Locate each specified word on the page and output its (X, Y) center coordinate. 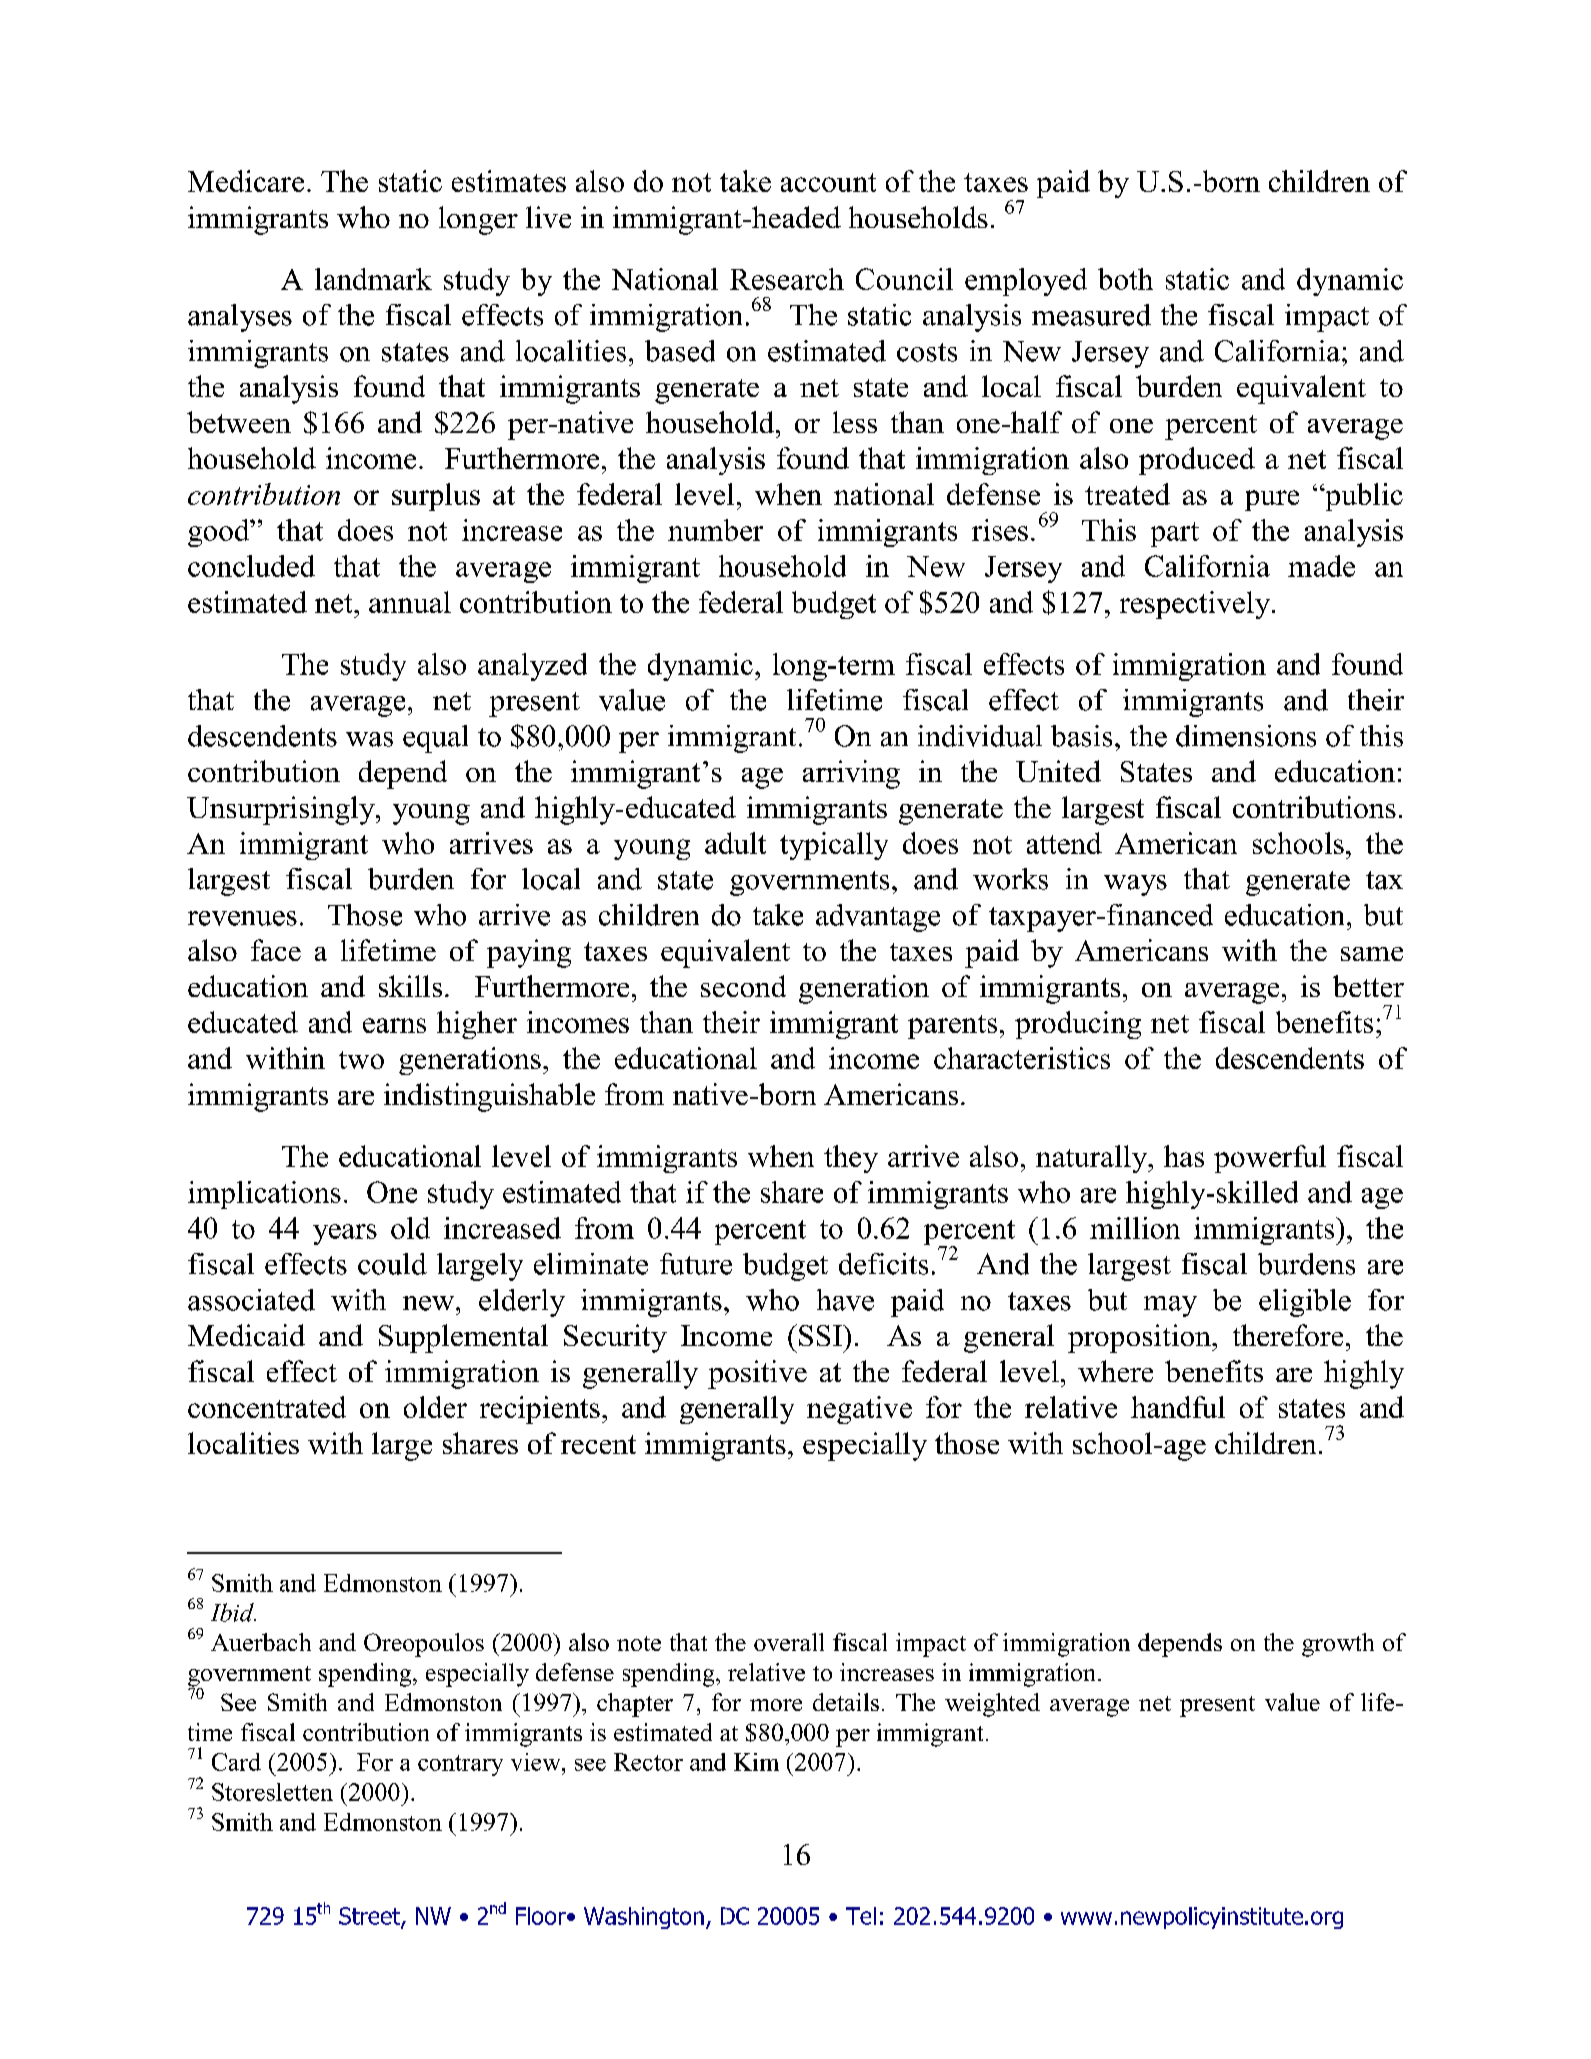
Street (370, 1917)
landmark (373, 279)
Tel (861, 1916)
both (1125, 279)
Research (787, 279)
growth (1338, 1645)
